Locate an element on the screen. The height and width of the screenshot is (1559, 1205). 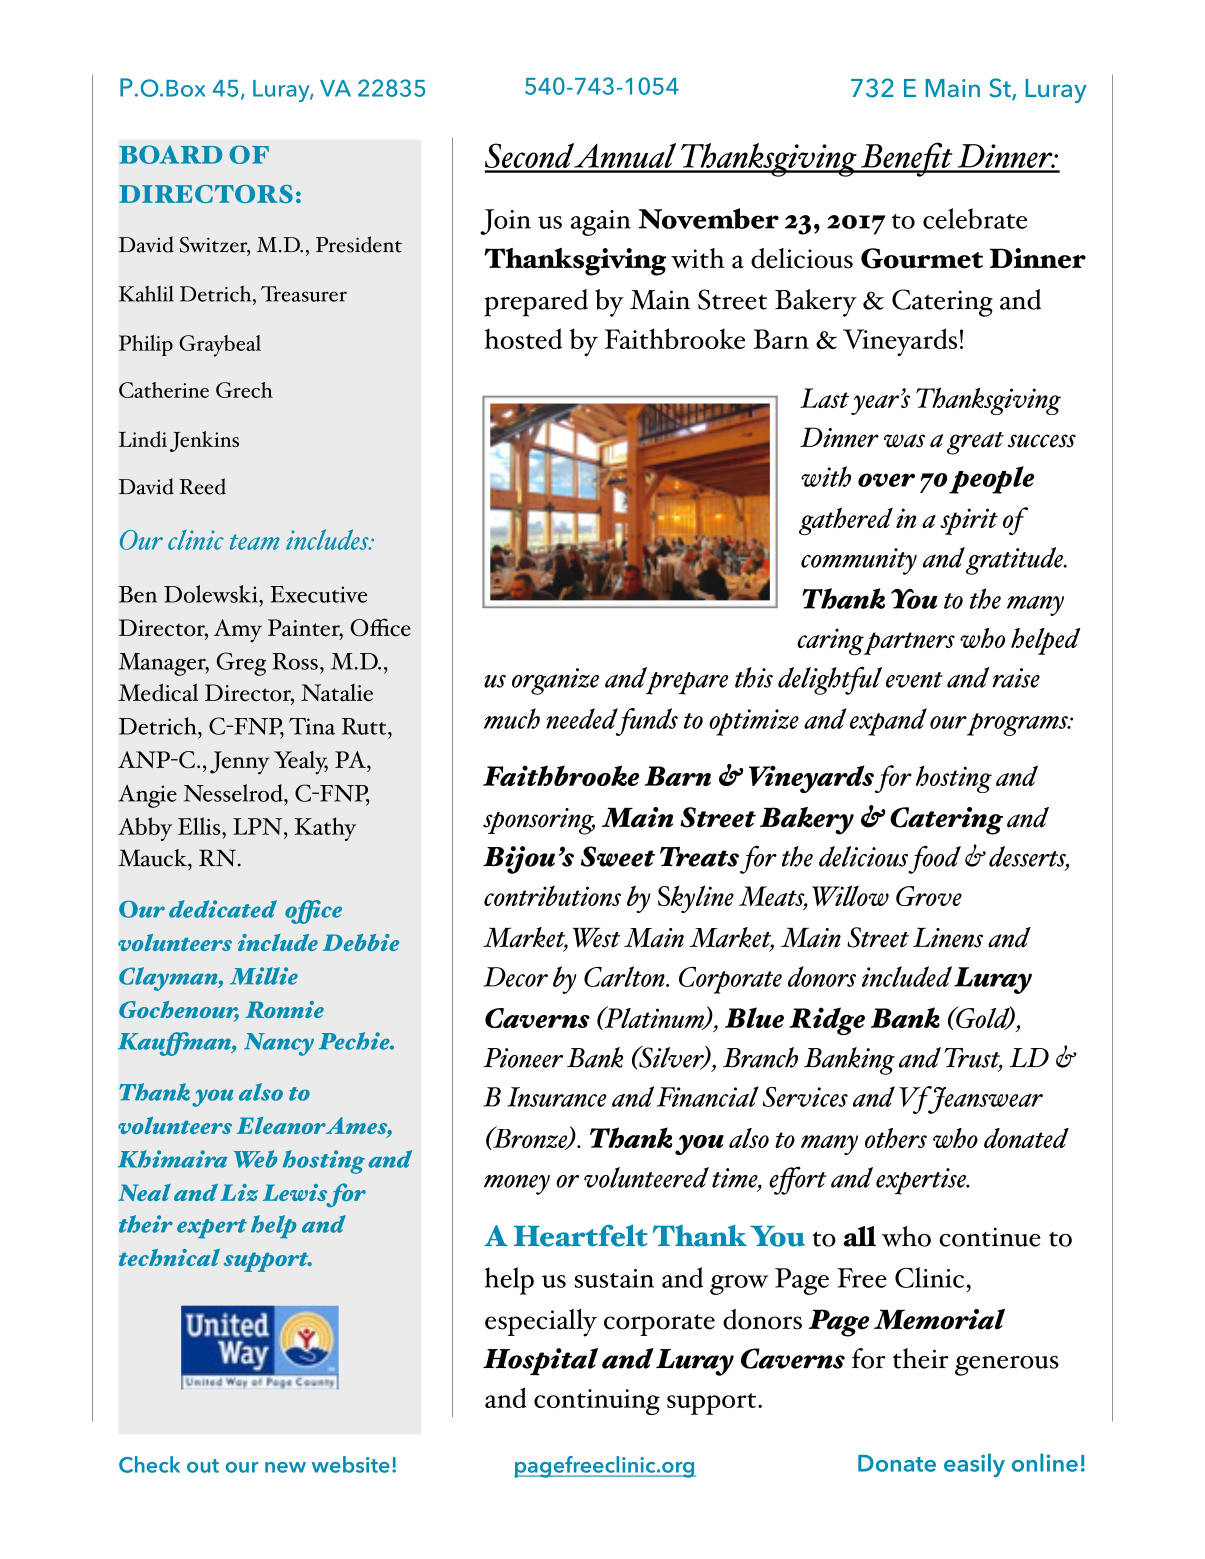
easily is located at coordinates (974, 1465).
